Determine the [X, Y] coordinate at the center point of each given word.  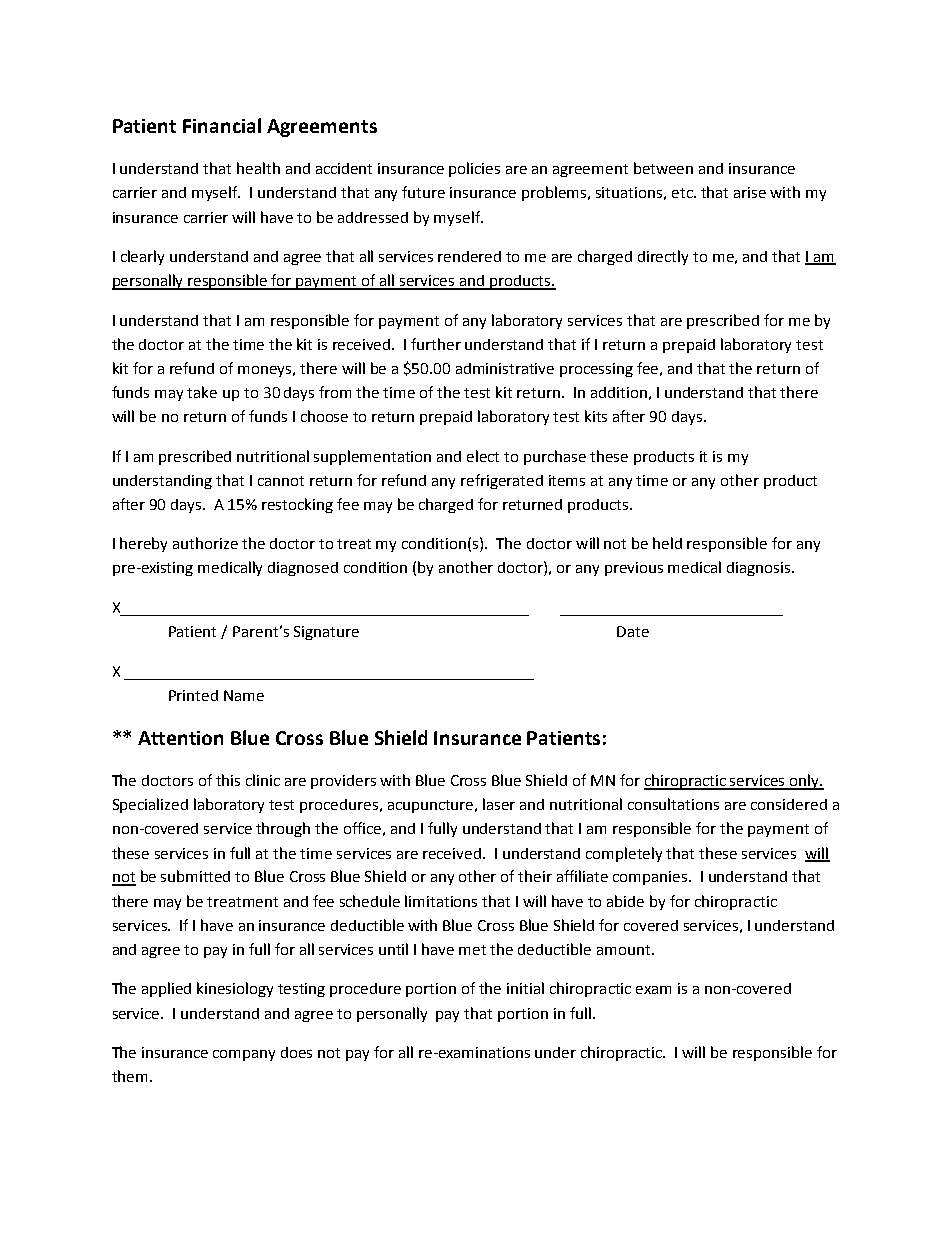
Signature [326, 633]
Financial [222, 125]
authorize [205, 543]
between [663, 168]
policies [474, 169]
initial [525, 988]
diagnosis [760, 569]
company [244, 1055]
